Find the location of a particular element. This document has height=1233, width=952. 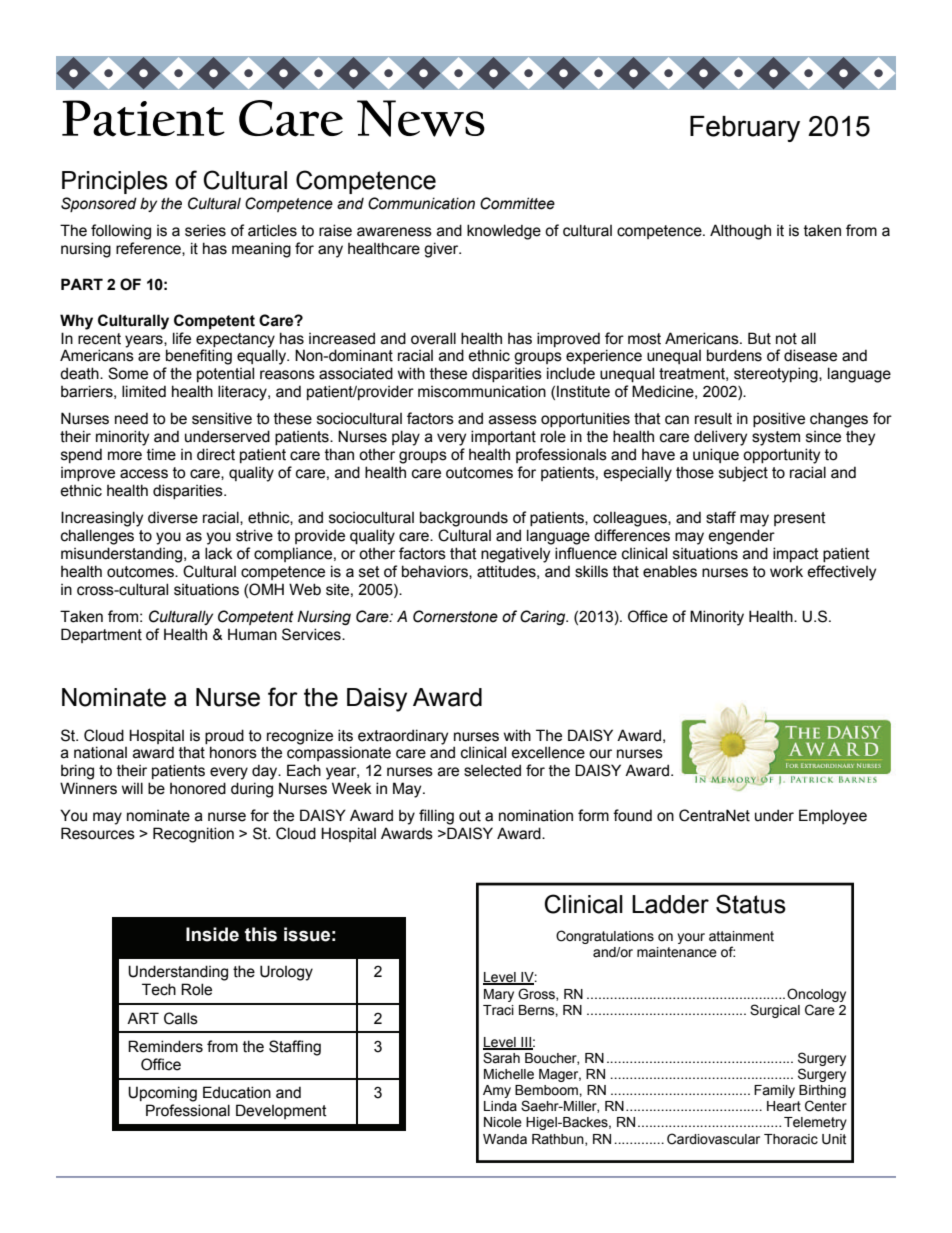

Upcoming is located at coordinates (162, 1094).
